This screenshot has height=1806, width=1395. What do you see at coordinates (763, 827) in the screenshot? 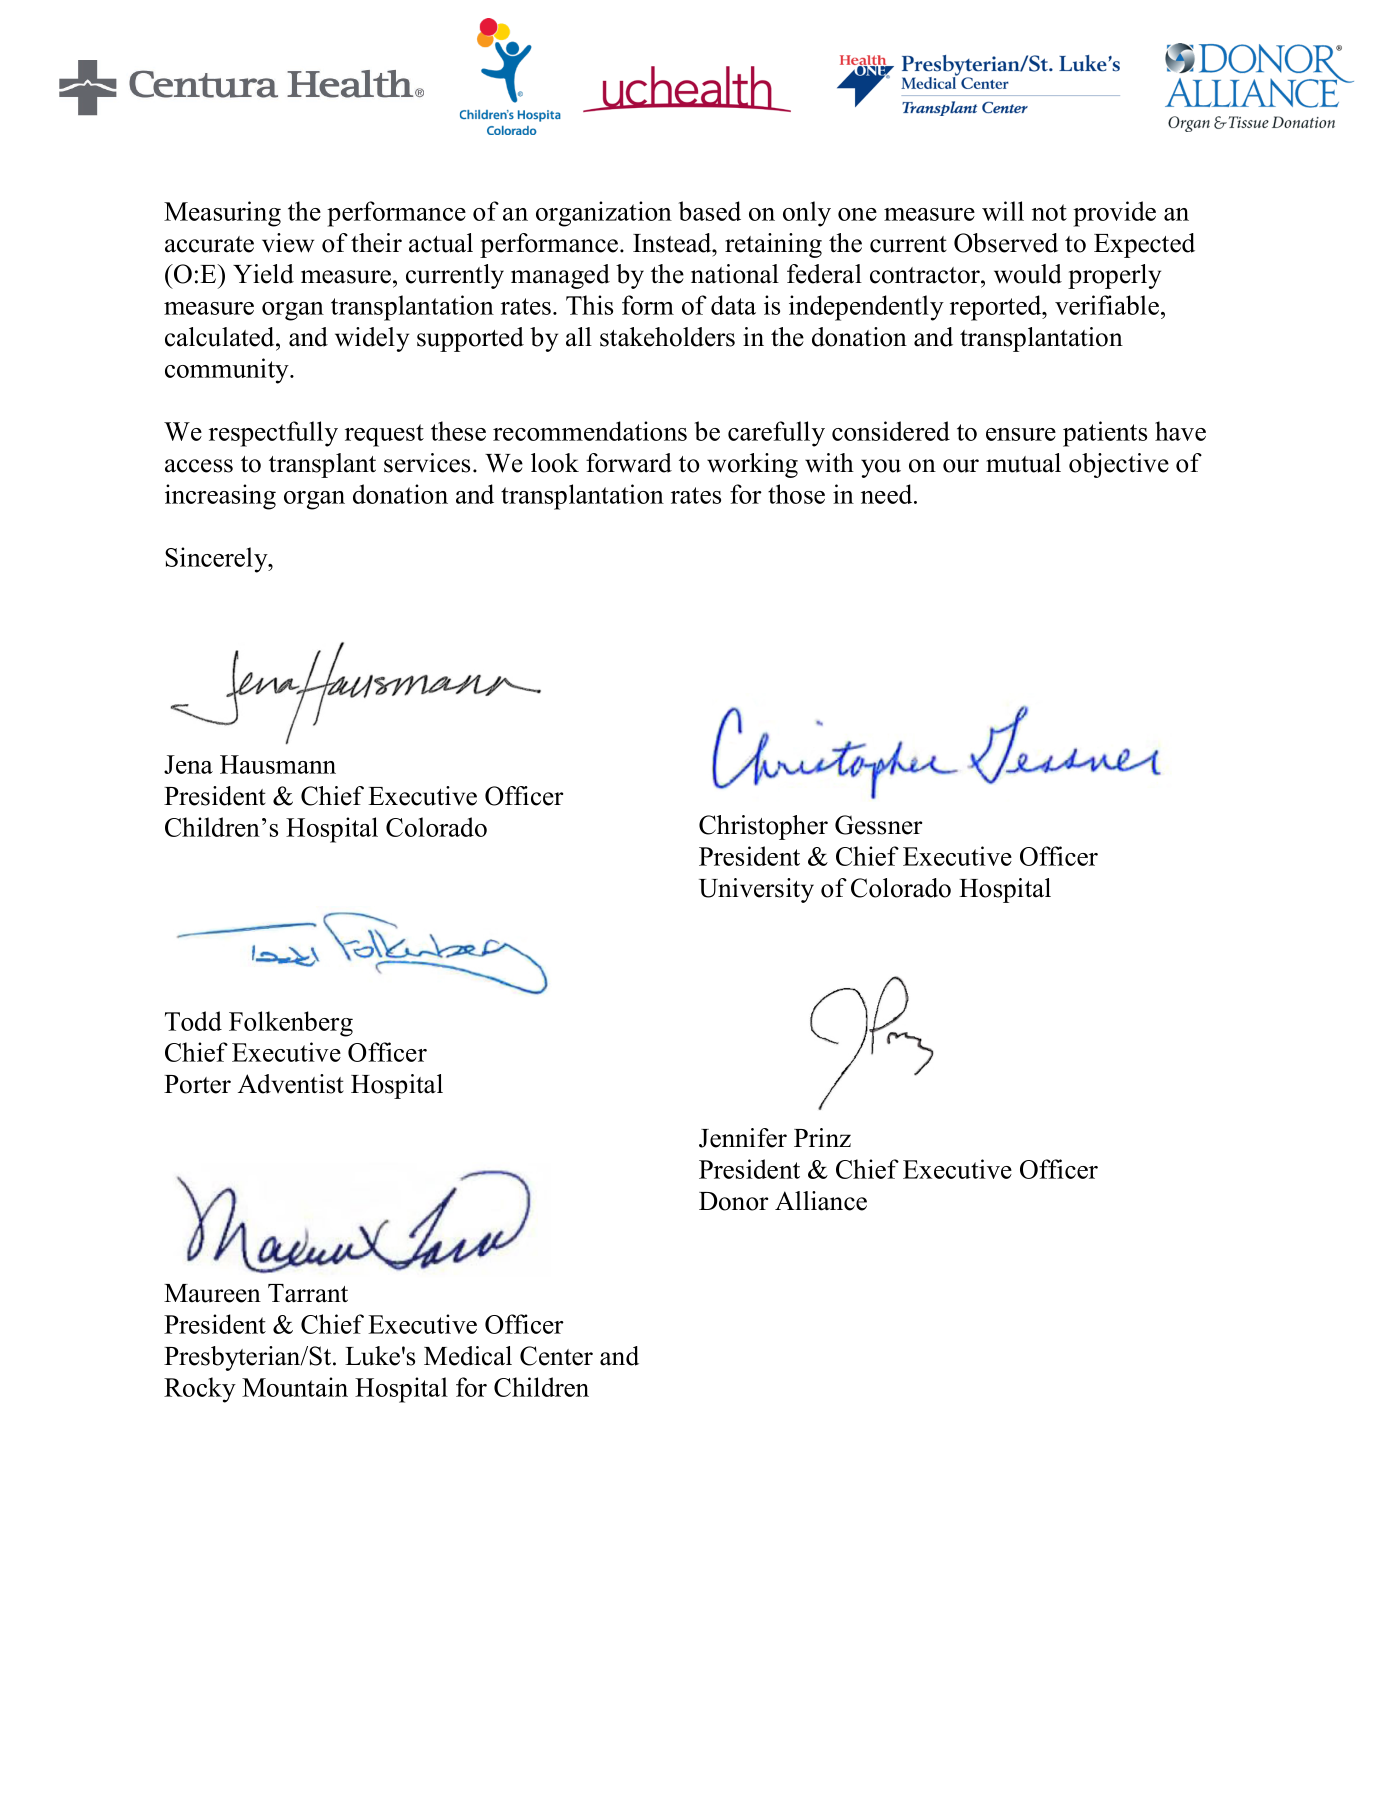
I see `Christopher` at bounding box center [763, 827].
